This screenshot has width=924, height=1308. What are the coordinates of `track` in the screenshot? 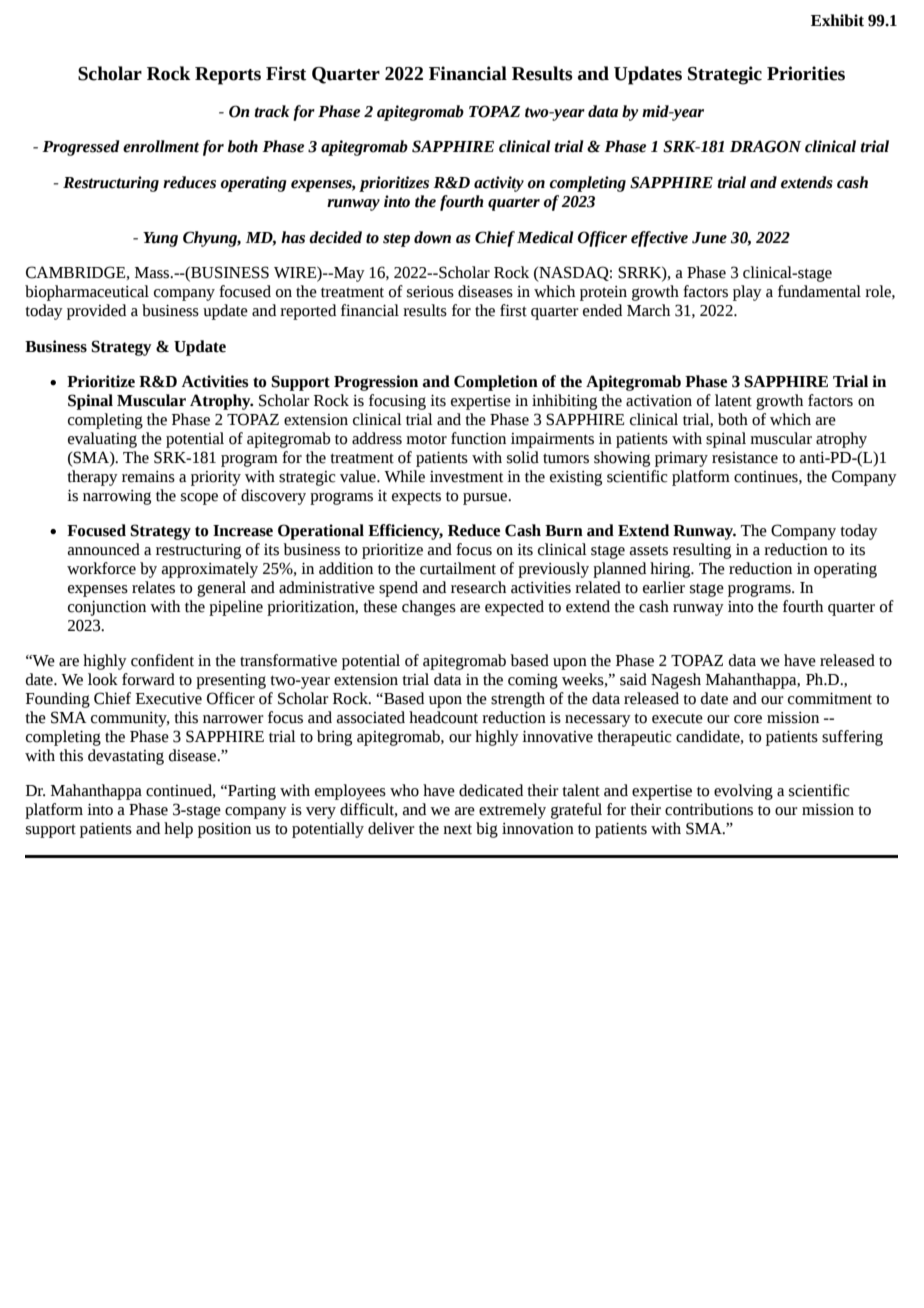 It's located at (271, 111).
